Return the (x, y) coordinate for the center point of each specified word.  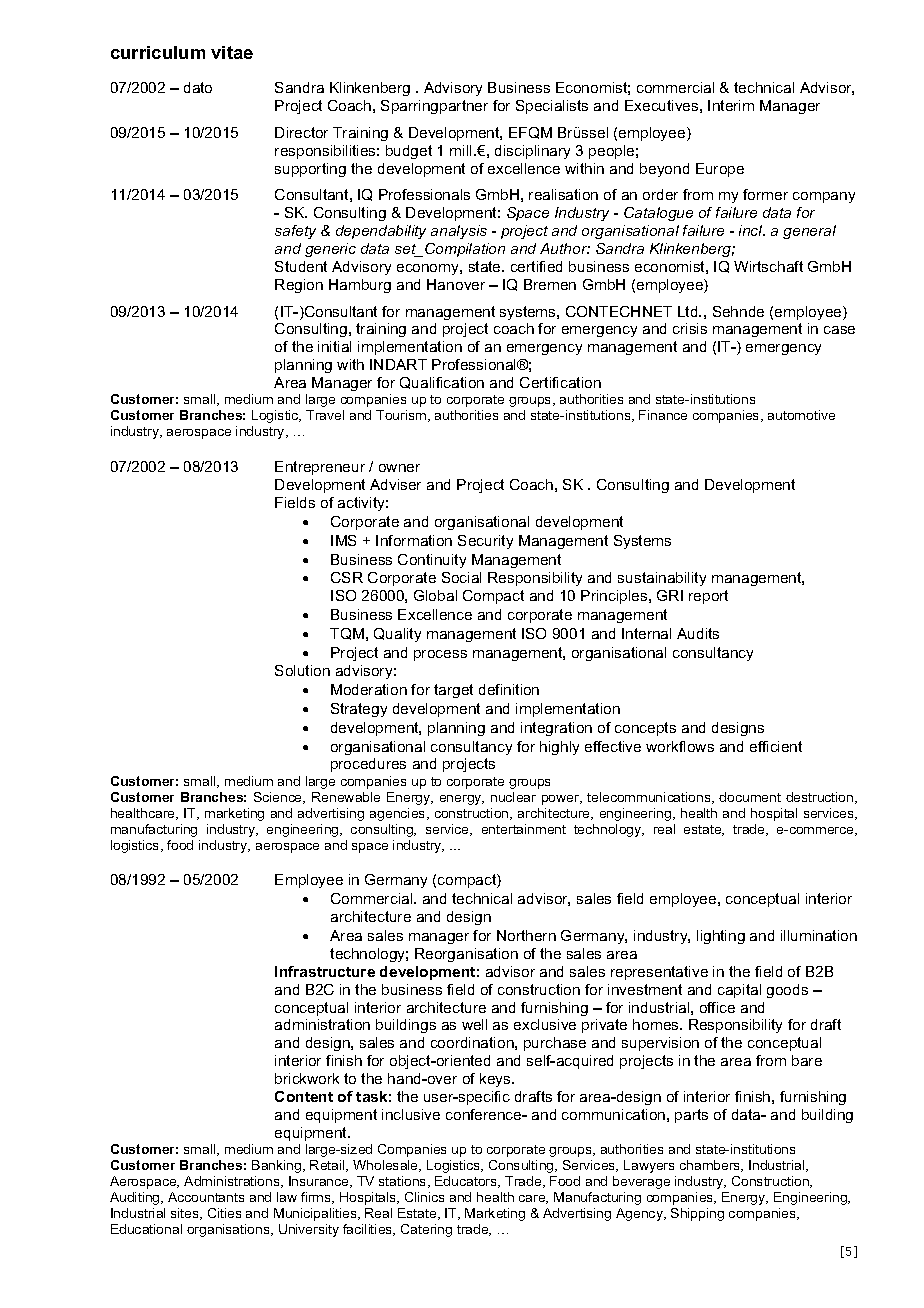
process (440, 655)
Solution (302, 670)
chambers (711, 1166)
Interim (731, 105)
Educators (467, 1182)
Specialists (552, 107)
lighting (721, 937)
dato (198, 87)
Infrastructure (325, 971)
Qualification (442, 383)
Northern (526, 935)
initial (334, 346)
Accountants (206, 1197)
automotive (801, 415)
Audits (698, 633)
